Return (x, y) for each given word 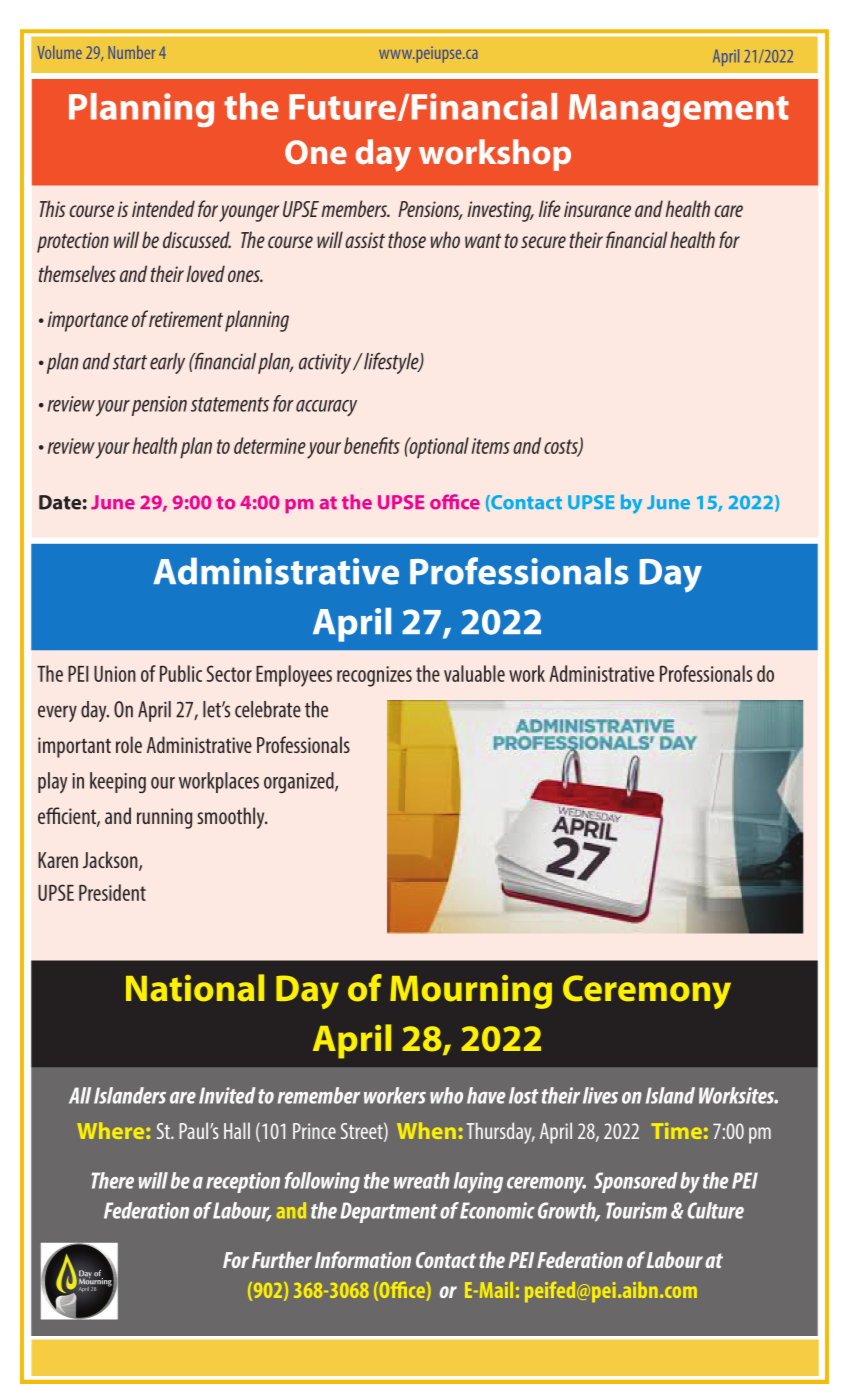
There (112, 1180)
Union (115, 674)
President (112, 892)
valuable (474, 673)
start (130, 362)
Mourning (471, 992)
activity (326, 364)
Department (389, 1212)
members (355, 208)
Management (679, 110)
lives (600, 1095)
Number (131, 52)
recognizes (374, 676)
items (491, 446)
